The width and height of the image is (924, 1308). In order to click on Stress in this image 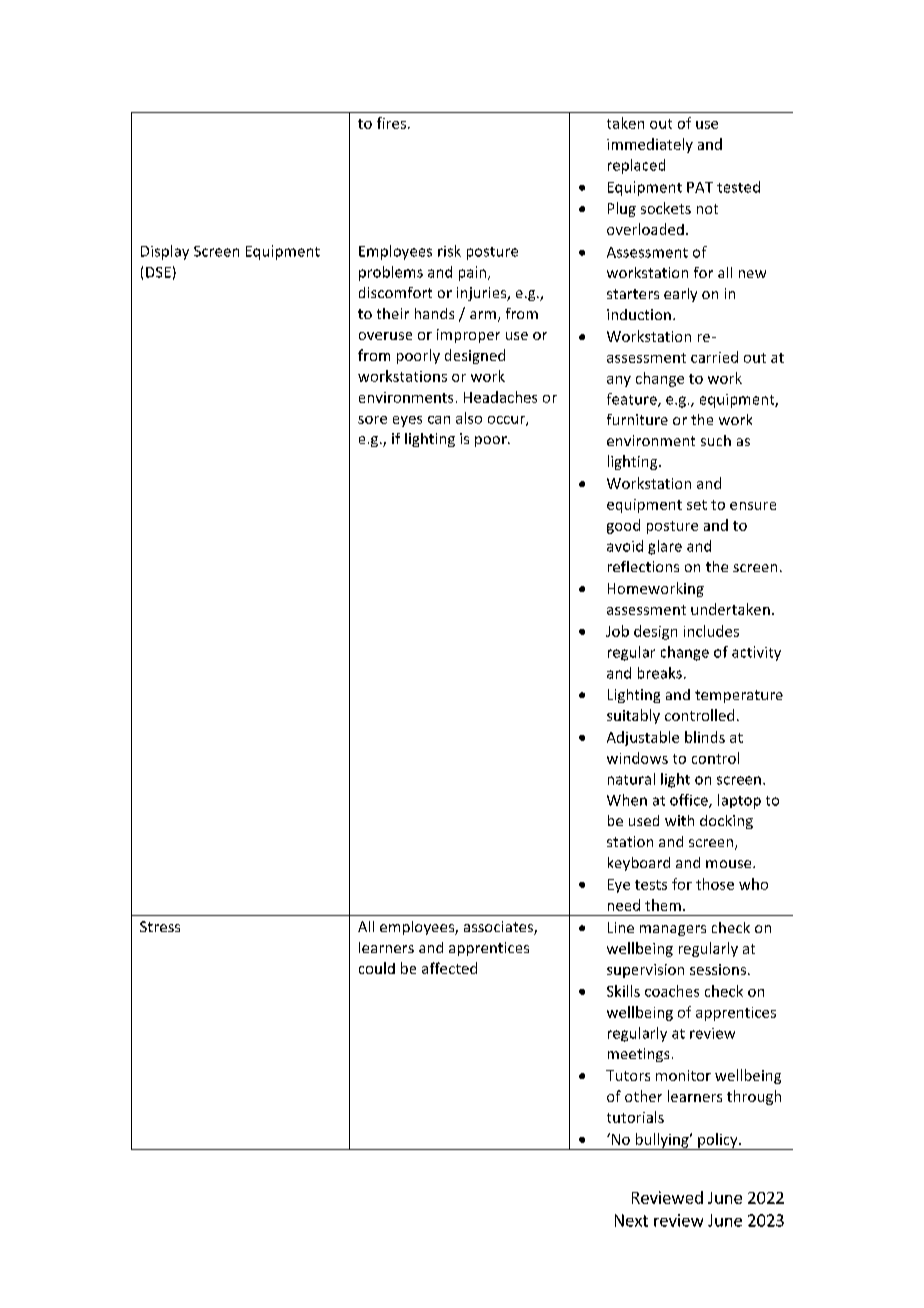, I will do `click(160, 926)`.
